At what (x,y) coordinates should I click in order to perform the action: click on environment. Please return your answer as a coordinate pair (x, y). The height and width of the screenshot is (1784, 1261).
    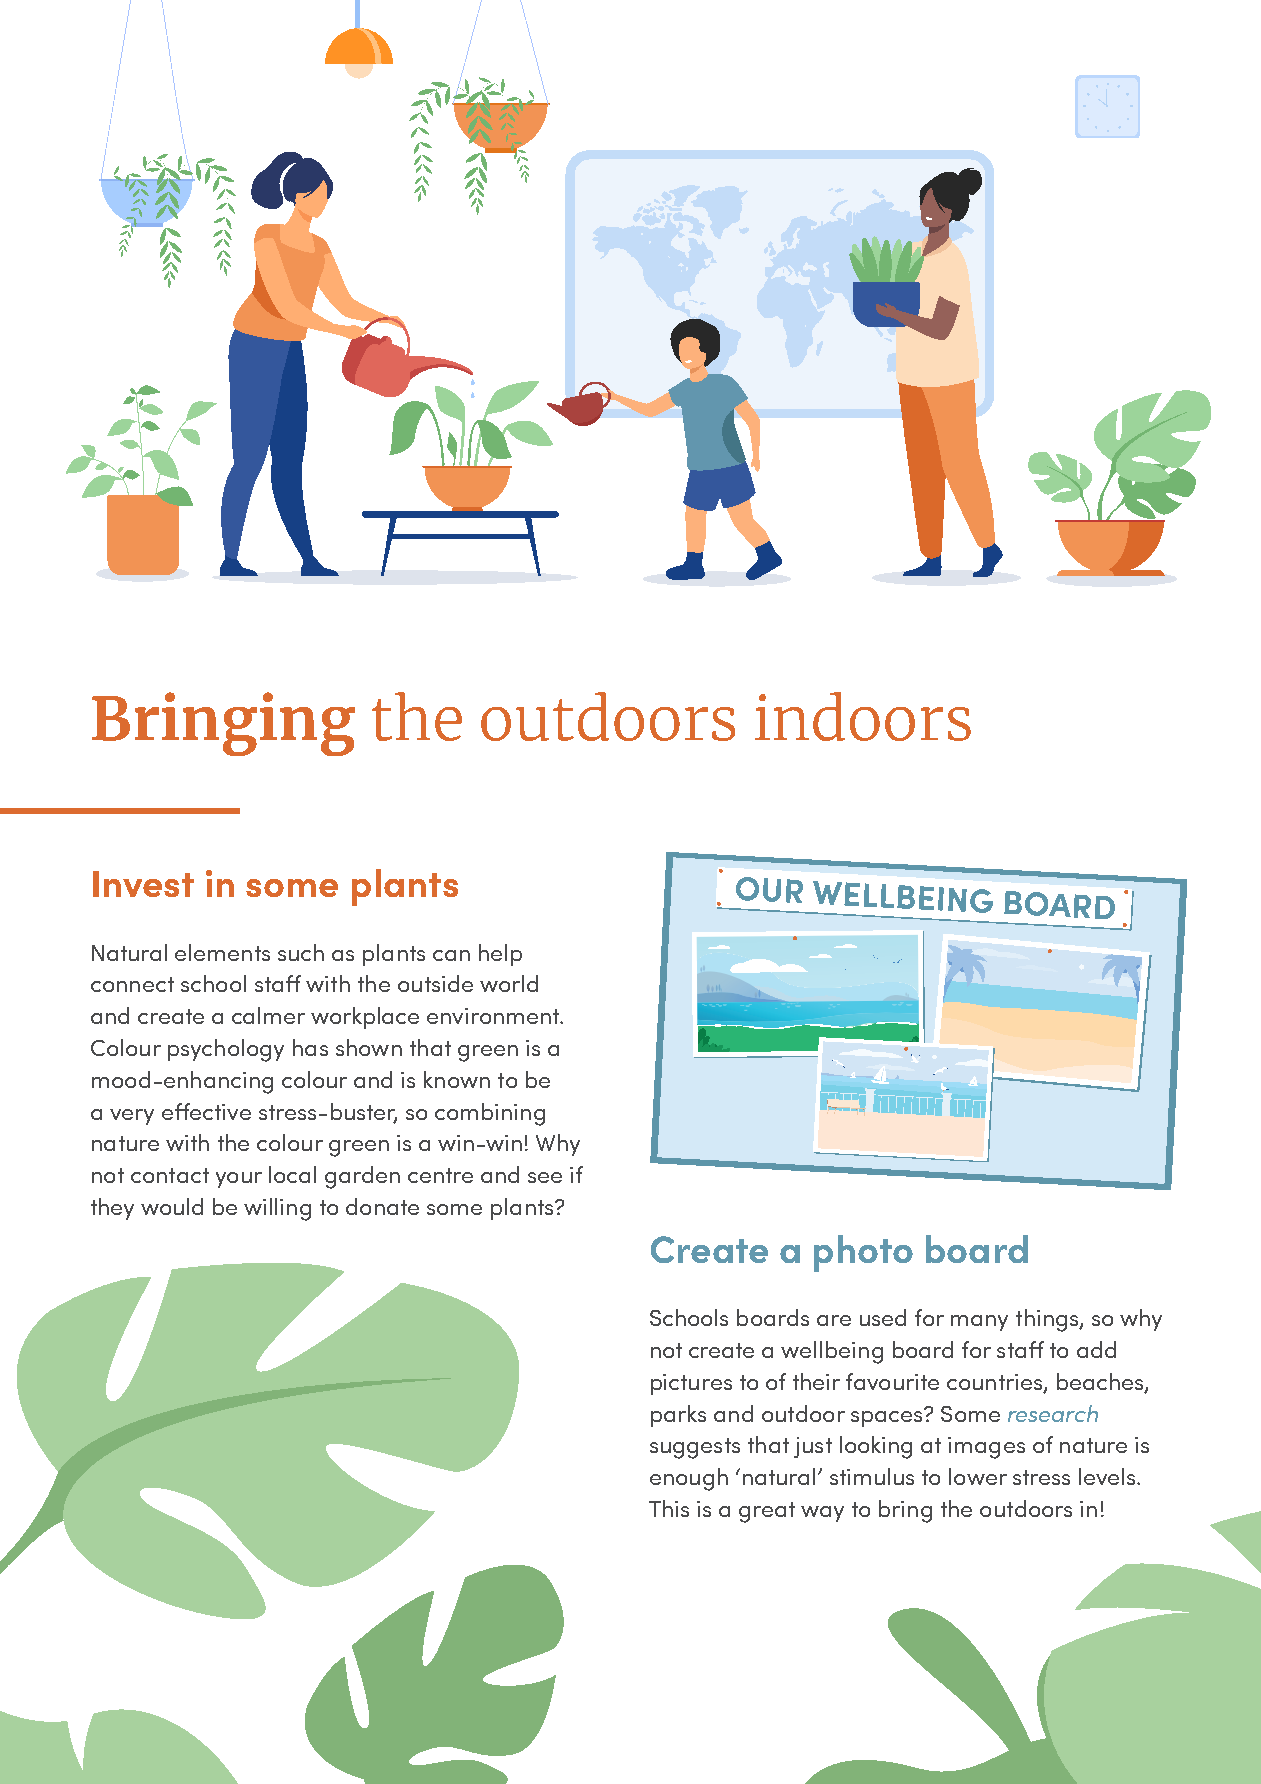
    Looking at the image, I should click on (494, 1016).
